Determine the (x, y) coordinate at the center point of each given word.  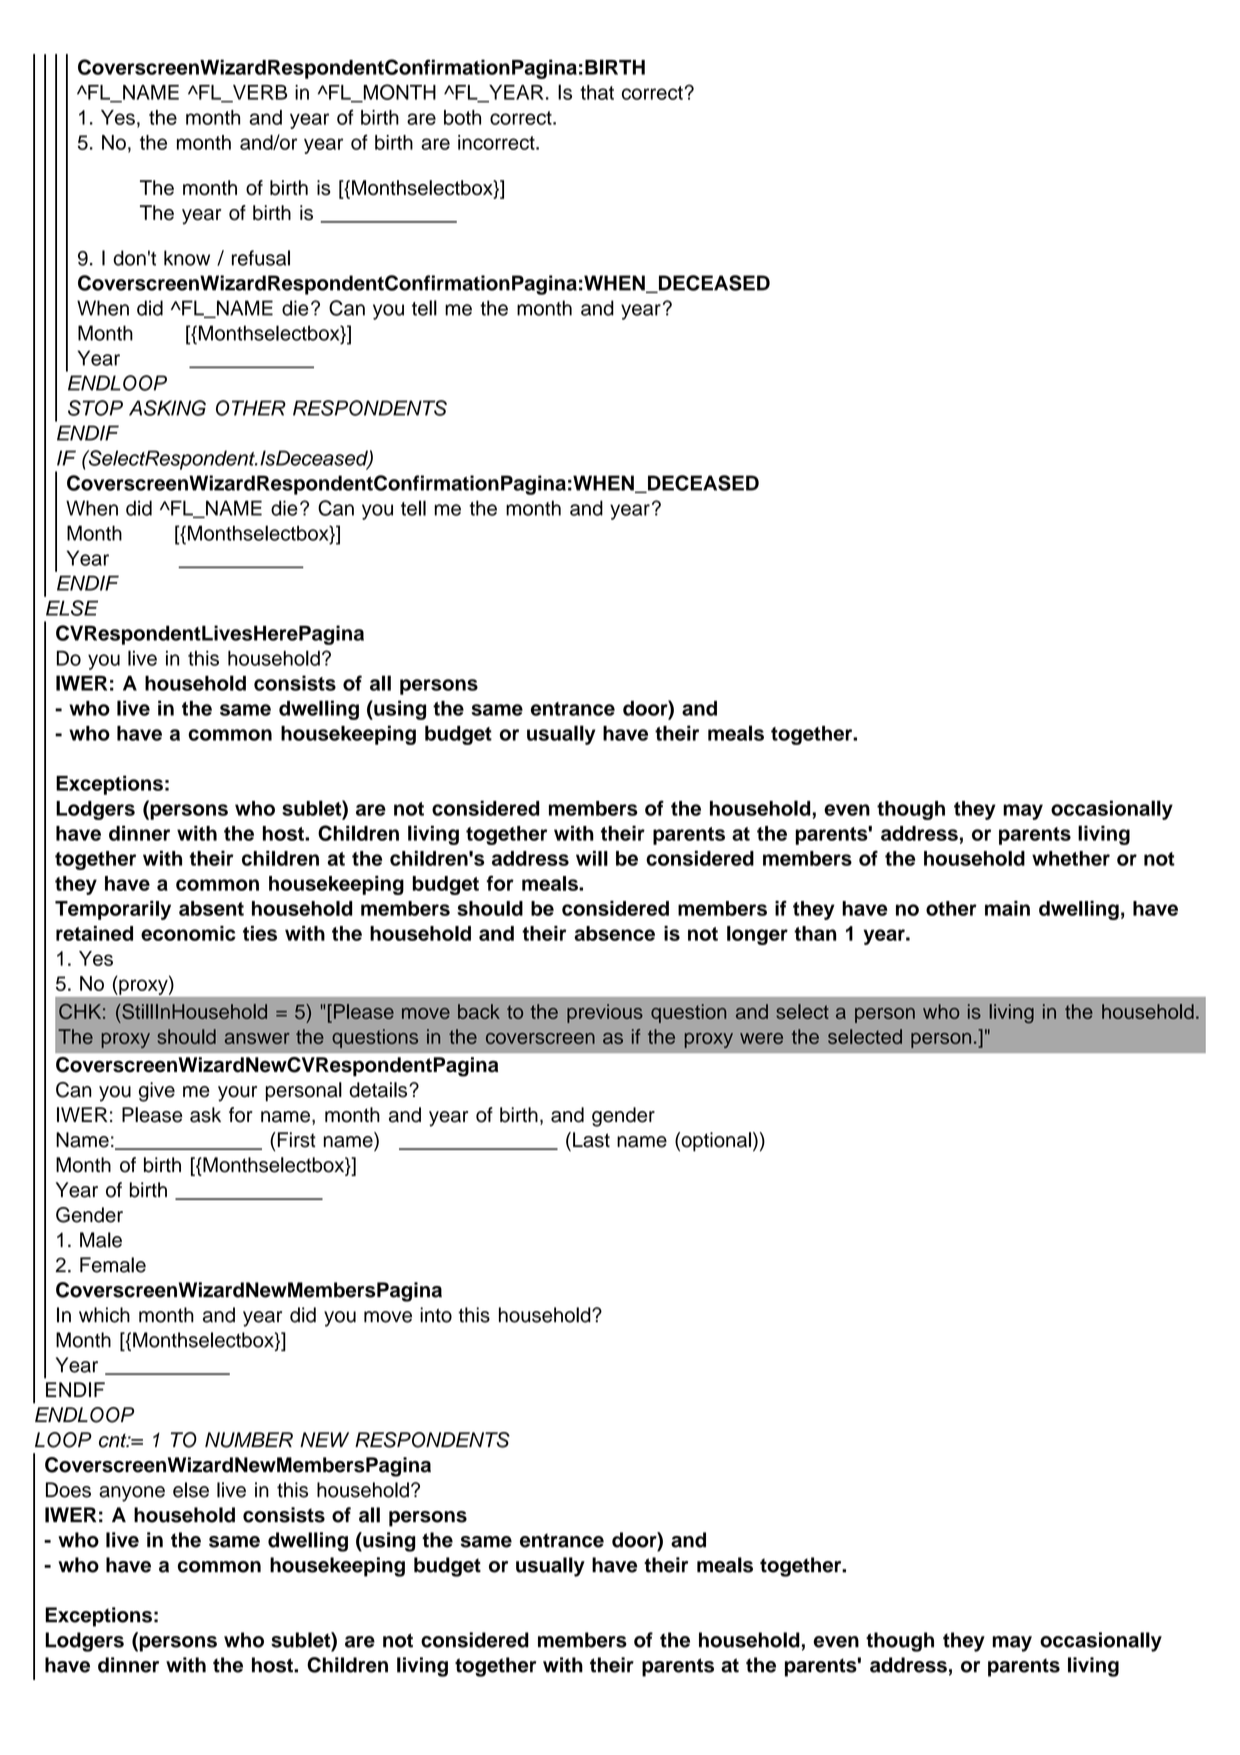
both (462, 117)
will (592, 858)
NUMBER (249, 1440)
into (436, 1315)
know (187, 258)
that (597, 92)
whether (1071, 858)
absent (211, 908)
